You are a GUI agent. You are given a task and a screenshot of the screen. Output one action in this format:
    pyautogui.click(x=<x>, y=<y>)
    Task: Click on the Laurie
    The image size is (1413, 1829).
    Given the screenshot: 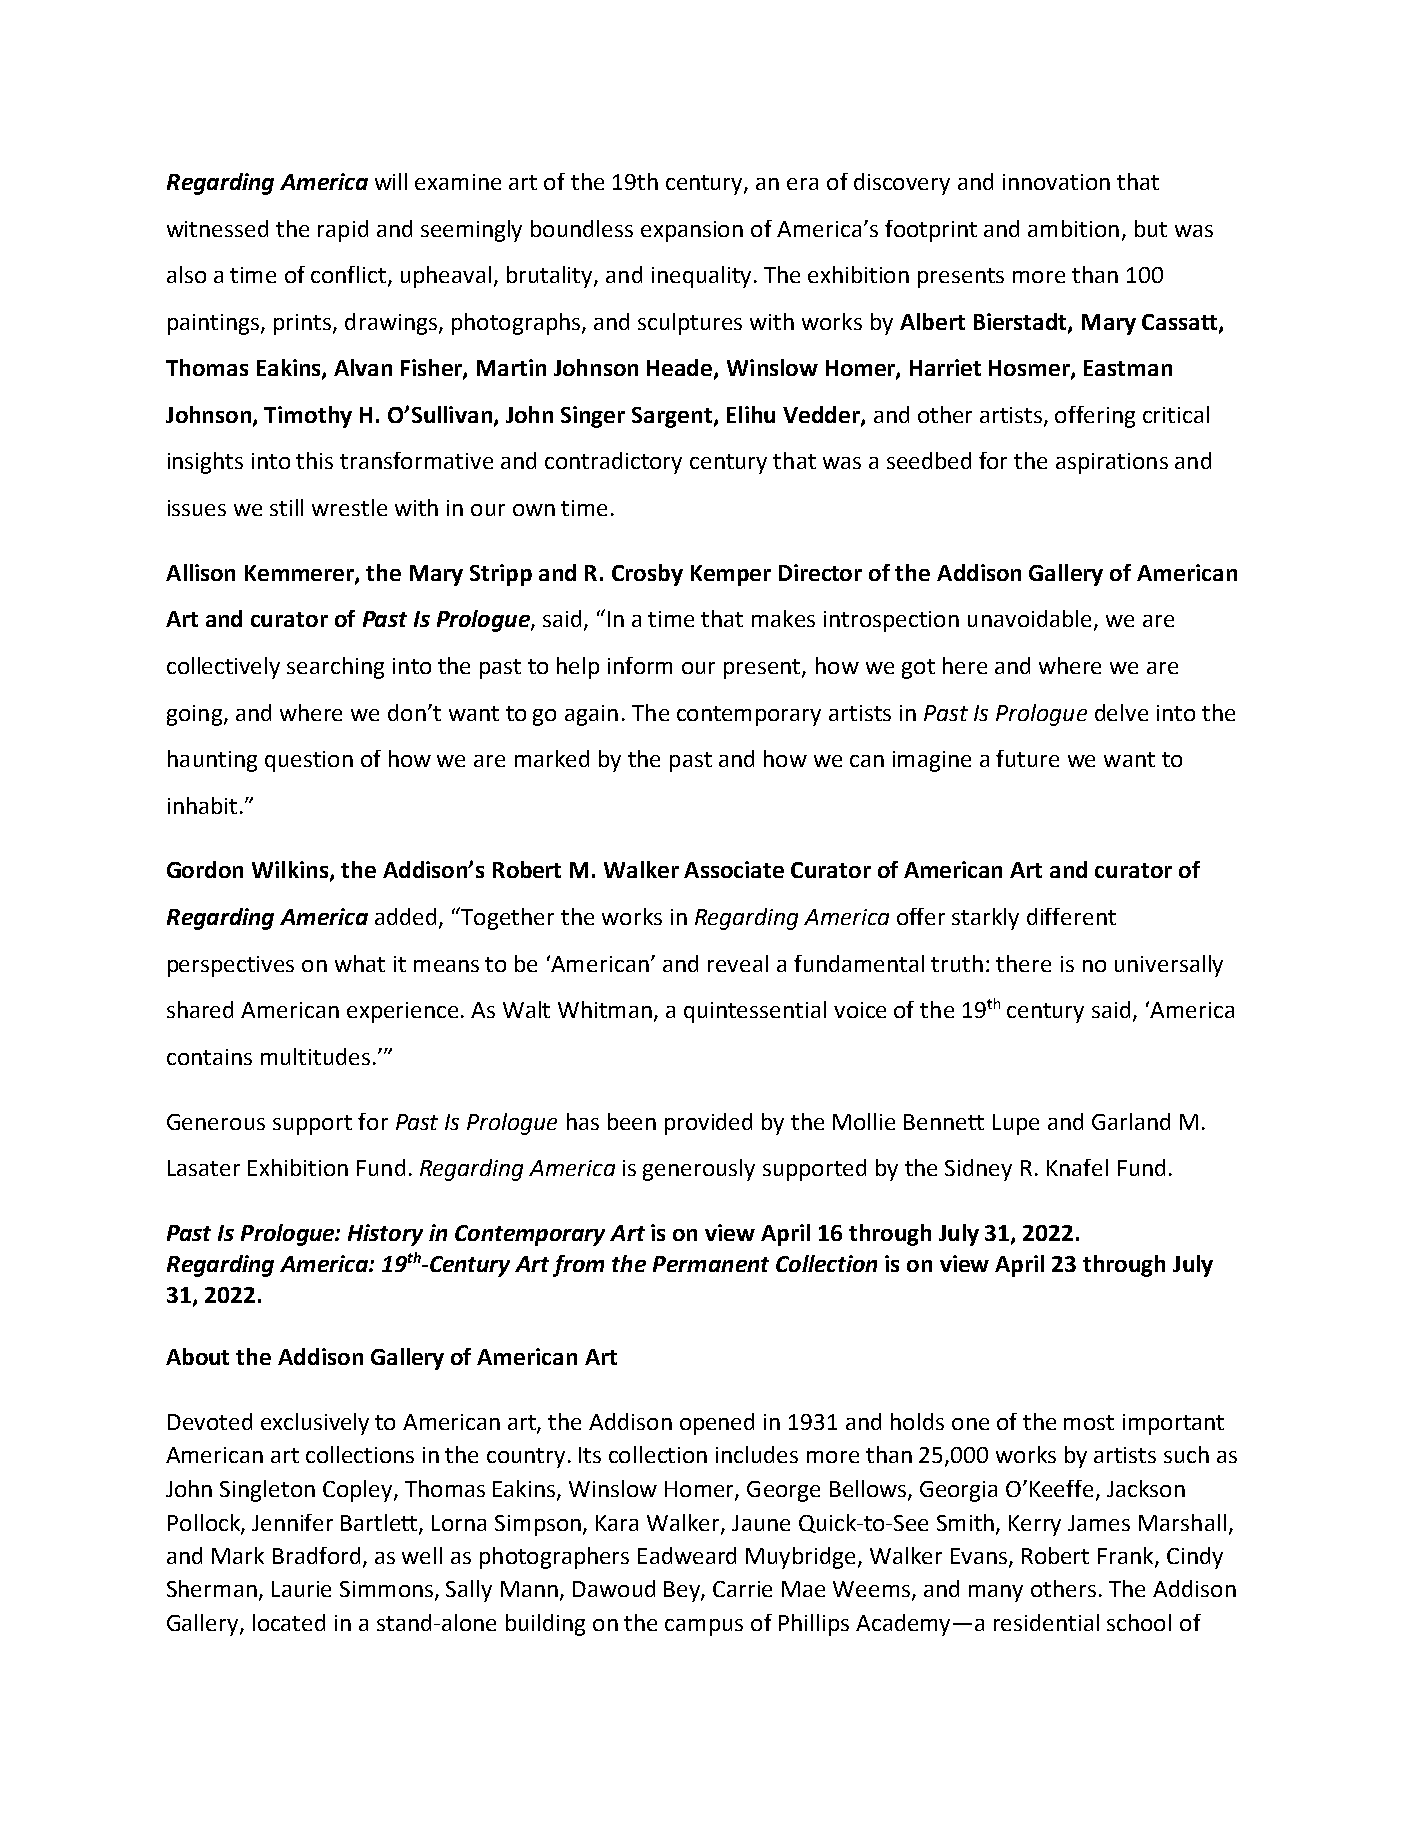 What is the action you would take?
    pyautogui.click(x=301, y=1589)
